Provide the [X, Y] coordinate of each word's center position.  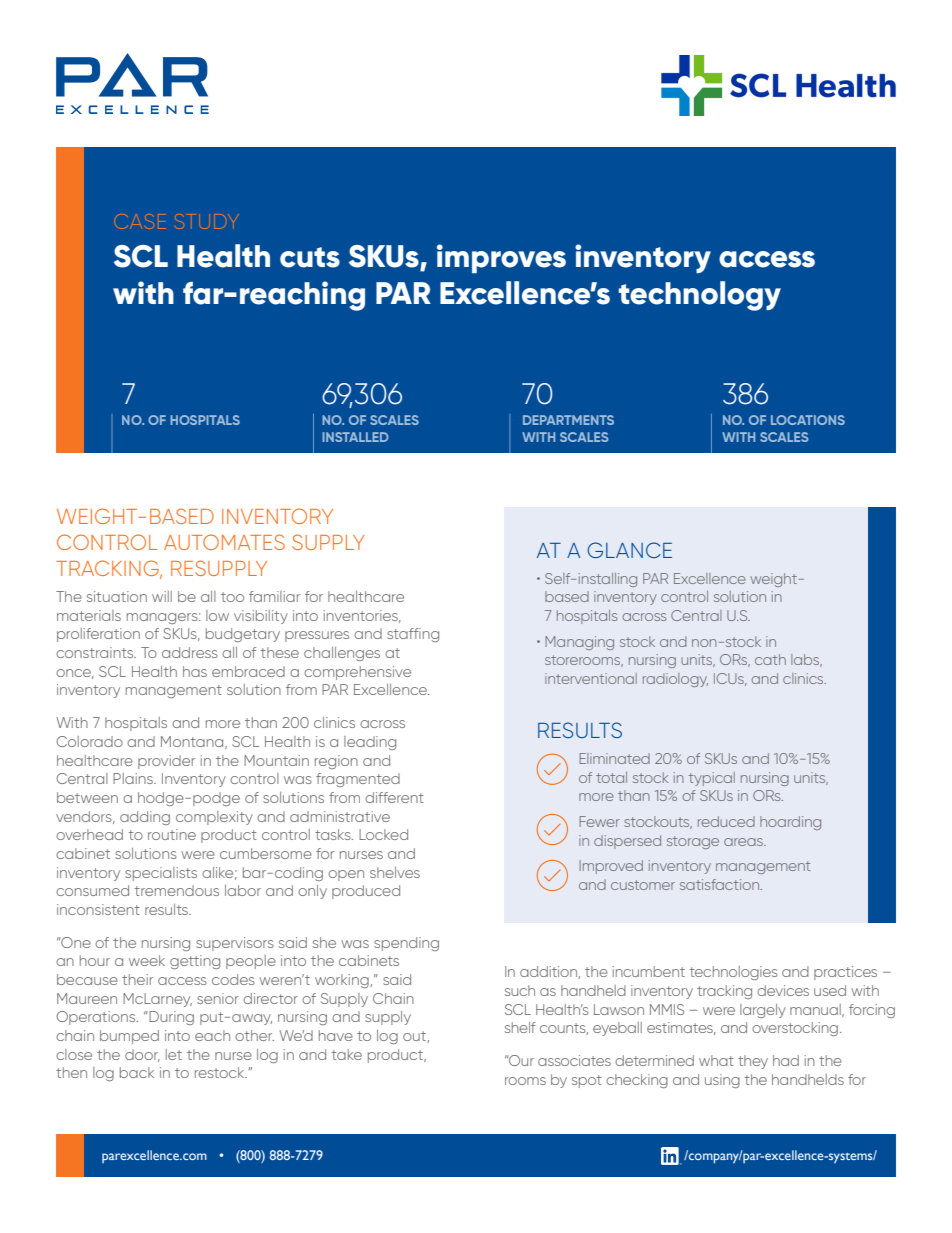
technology [699, 296]
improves [501, 258]
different [394, 797]
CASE [141, 221]
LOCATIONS [808, 420]
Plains [134, 778]
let [174, 1054]
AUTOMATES [224, 542]
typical [712, 779]
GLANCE [629, 550]
